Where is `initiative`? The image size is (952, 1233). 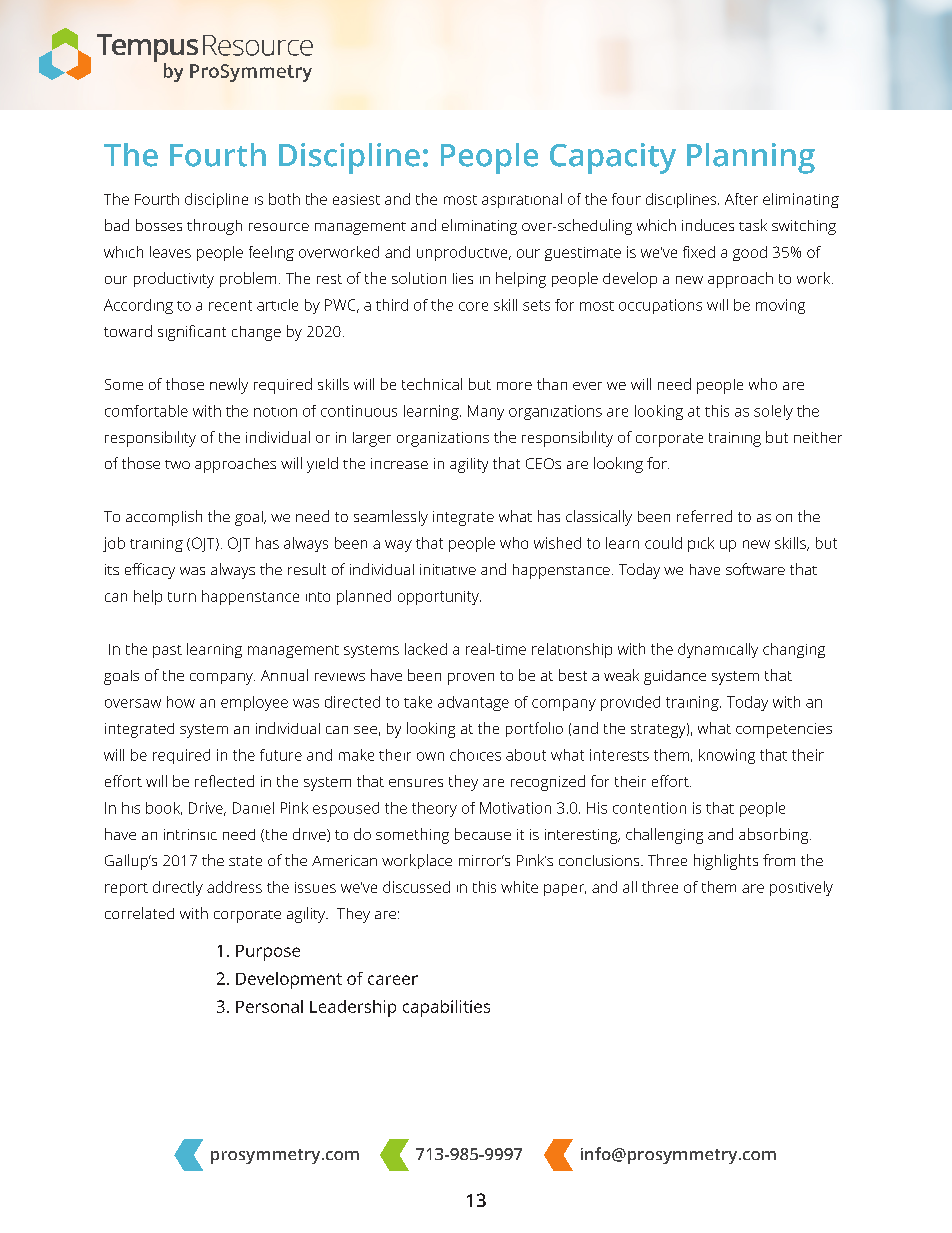
initiative is located at coordinates (448, 569).
